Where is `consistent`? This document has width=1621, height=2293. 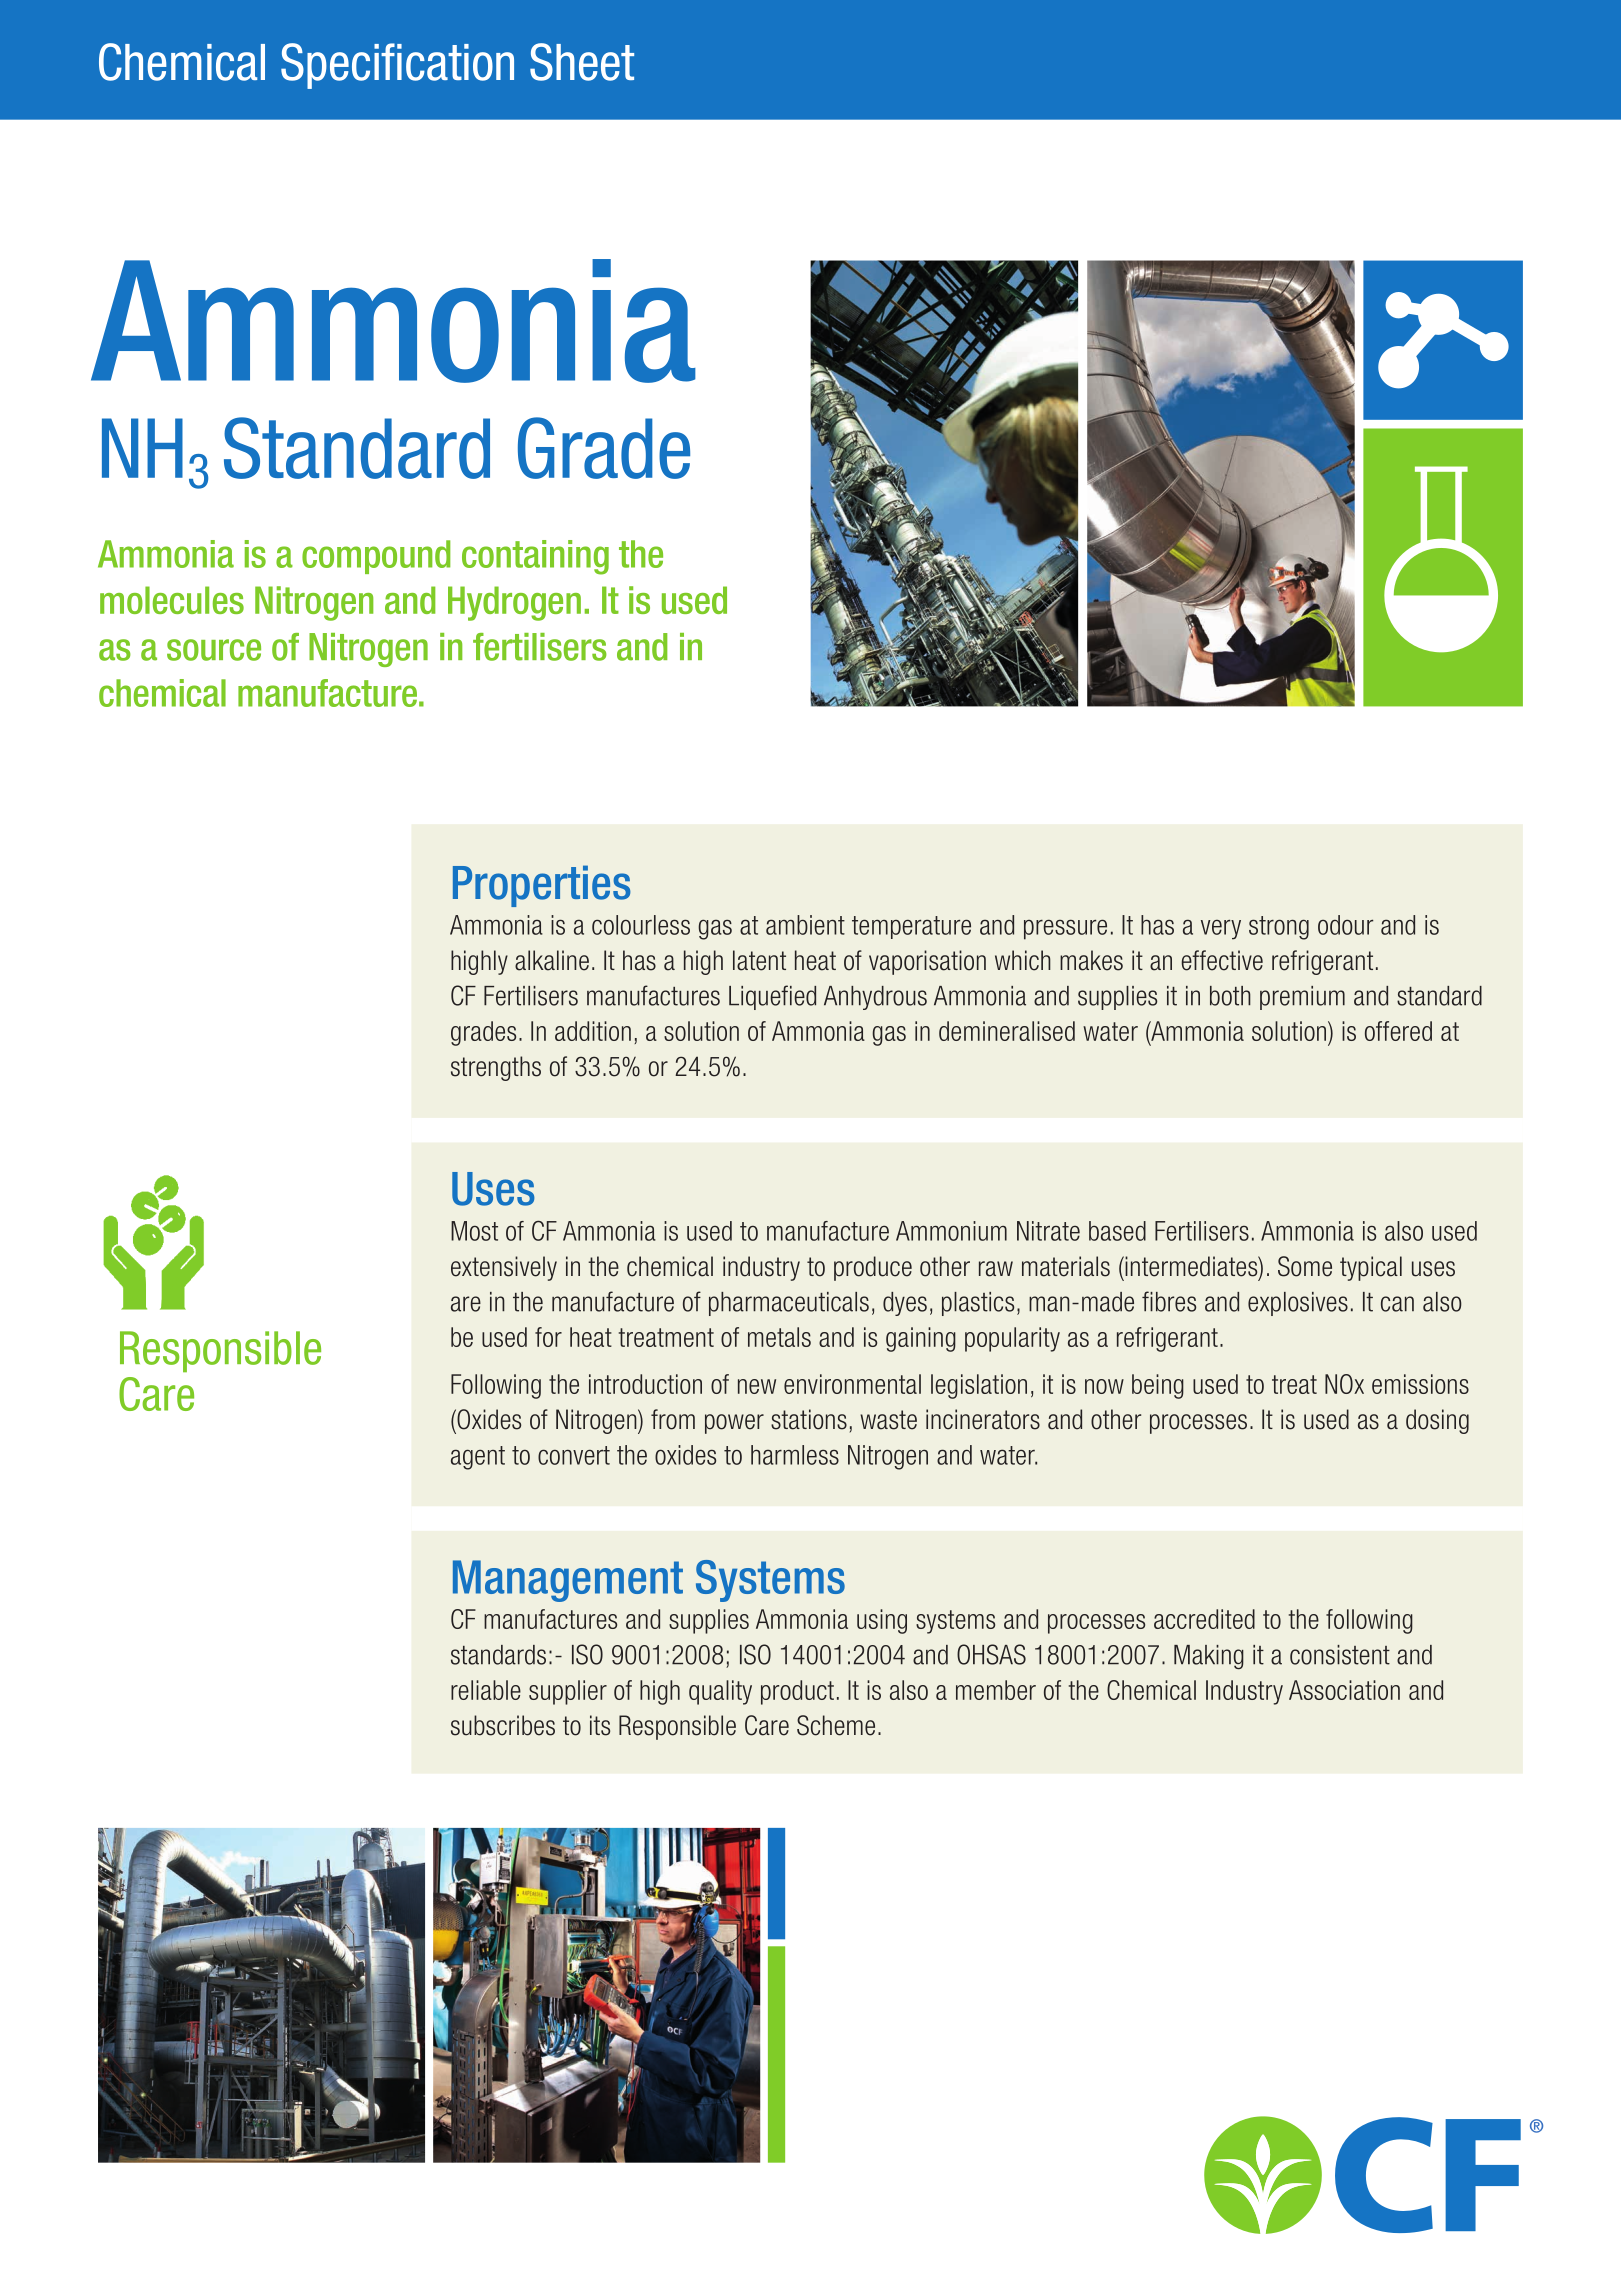
consistent is located at coordinates (1340, 1655).
